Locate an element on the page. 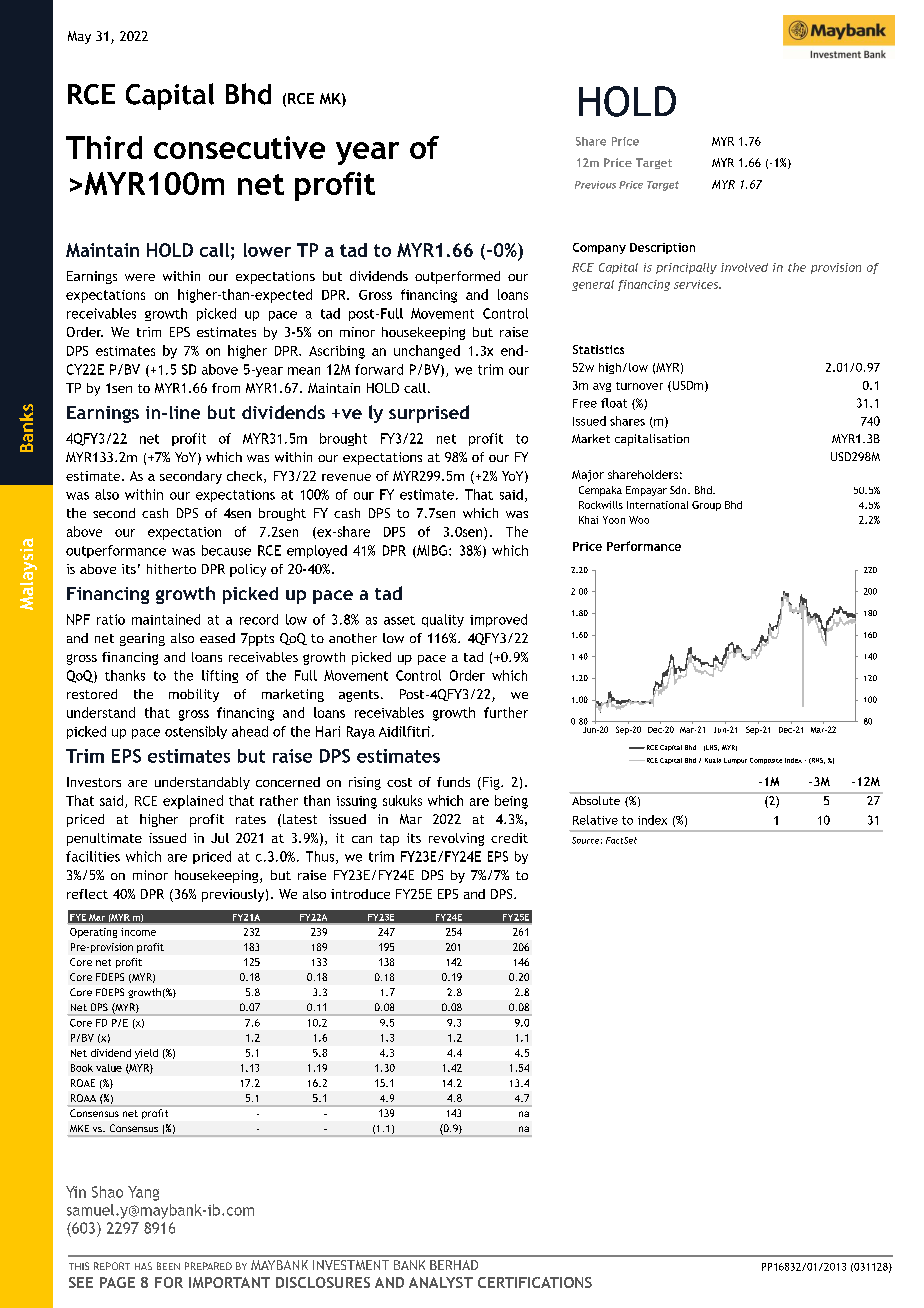  Kuala is located at coordinates (713, 760).
